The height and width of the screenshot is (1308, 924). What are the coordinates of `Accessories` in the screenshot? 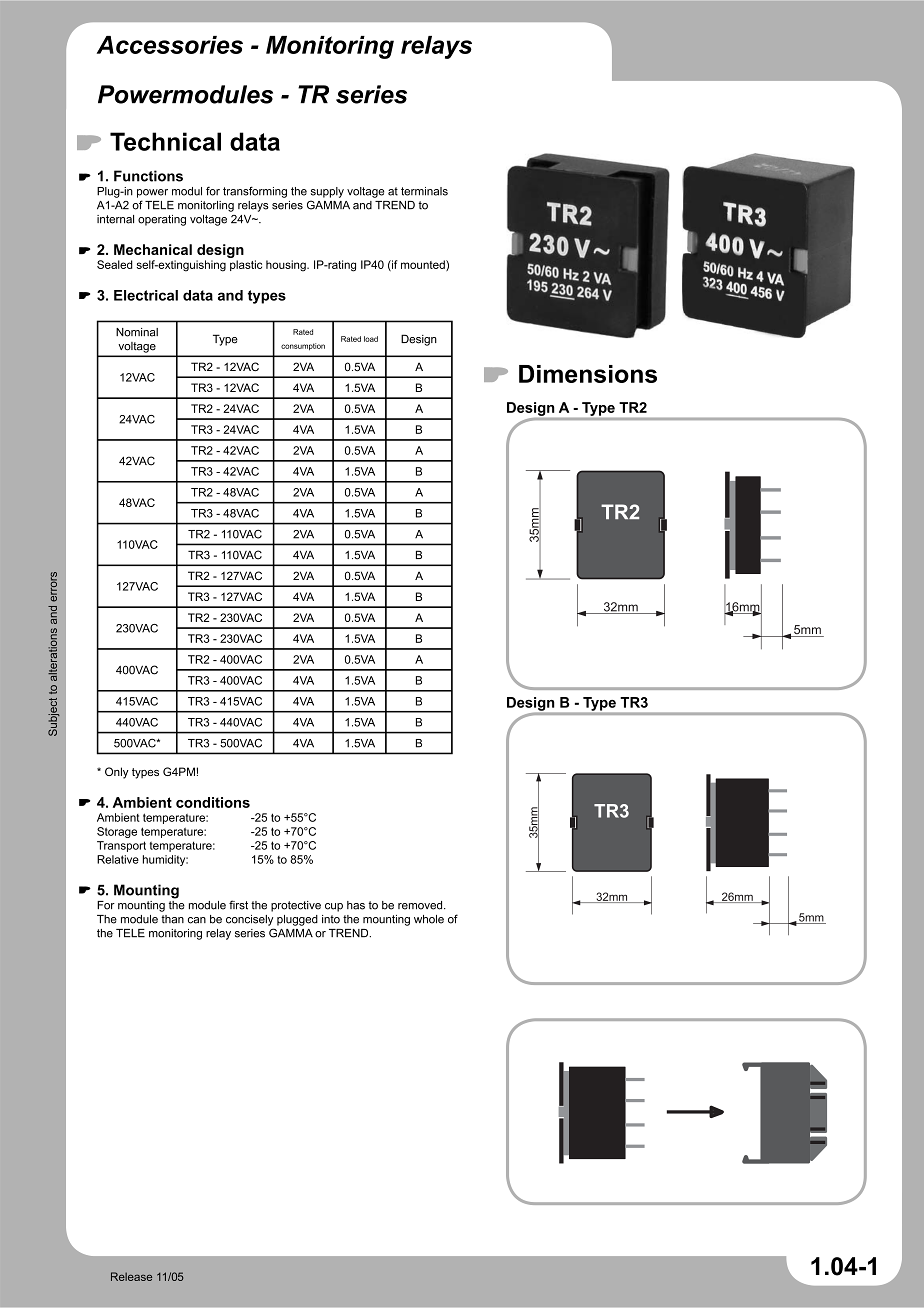 It's located at (170, 45).
